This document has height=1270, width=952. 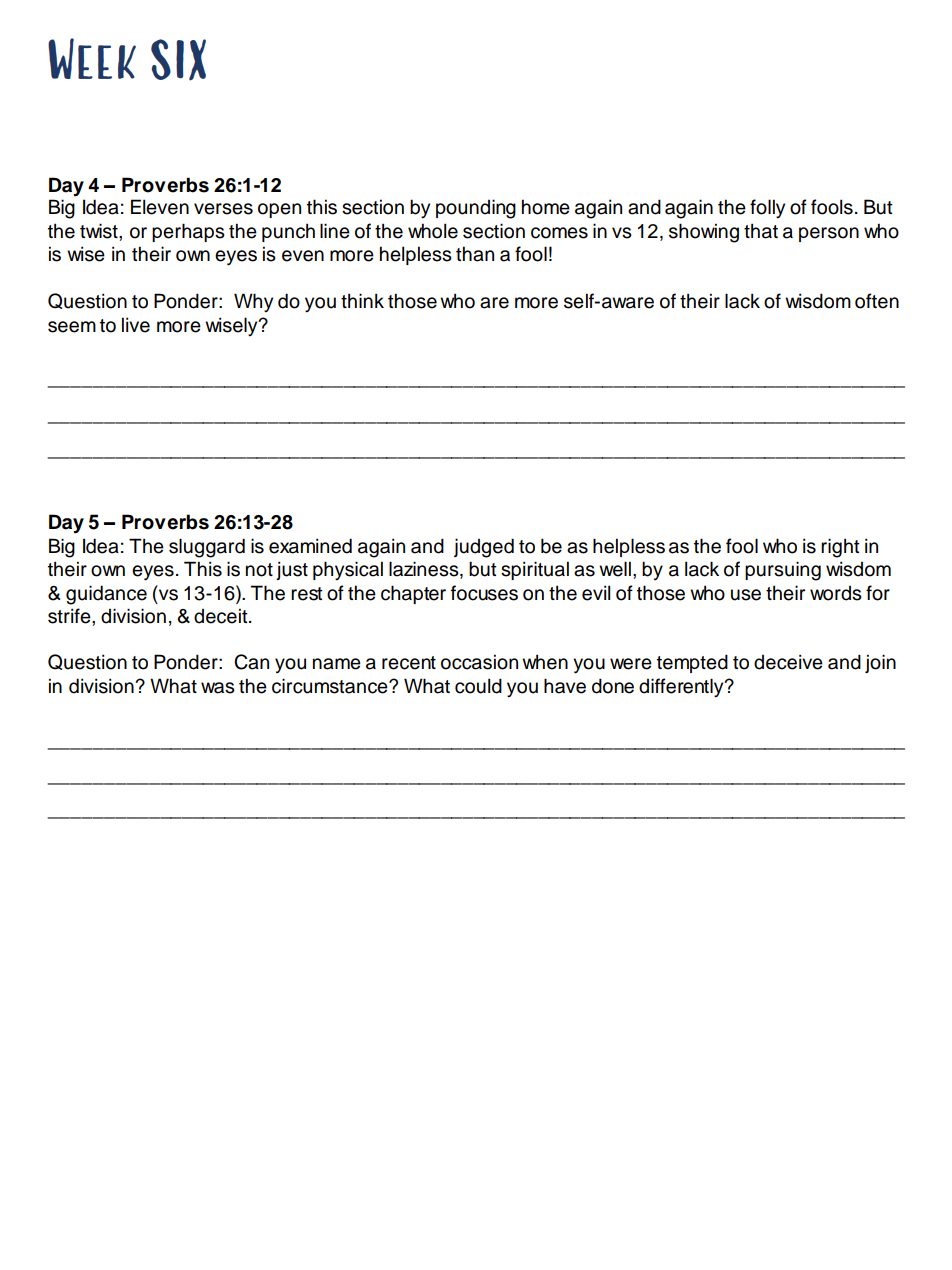 What do you see at coordinates (783, 571) in the document?
I see `pursuing` at bounding box center [783, 571].
